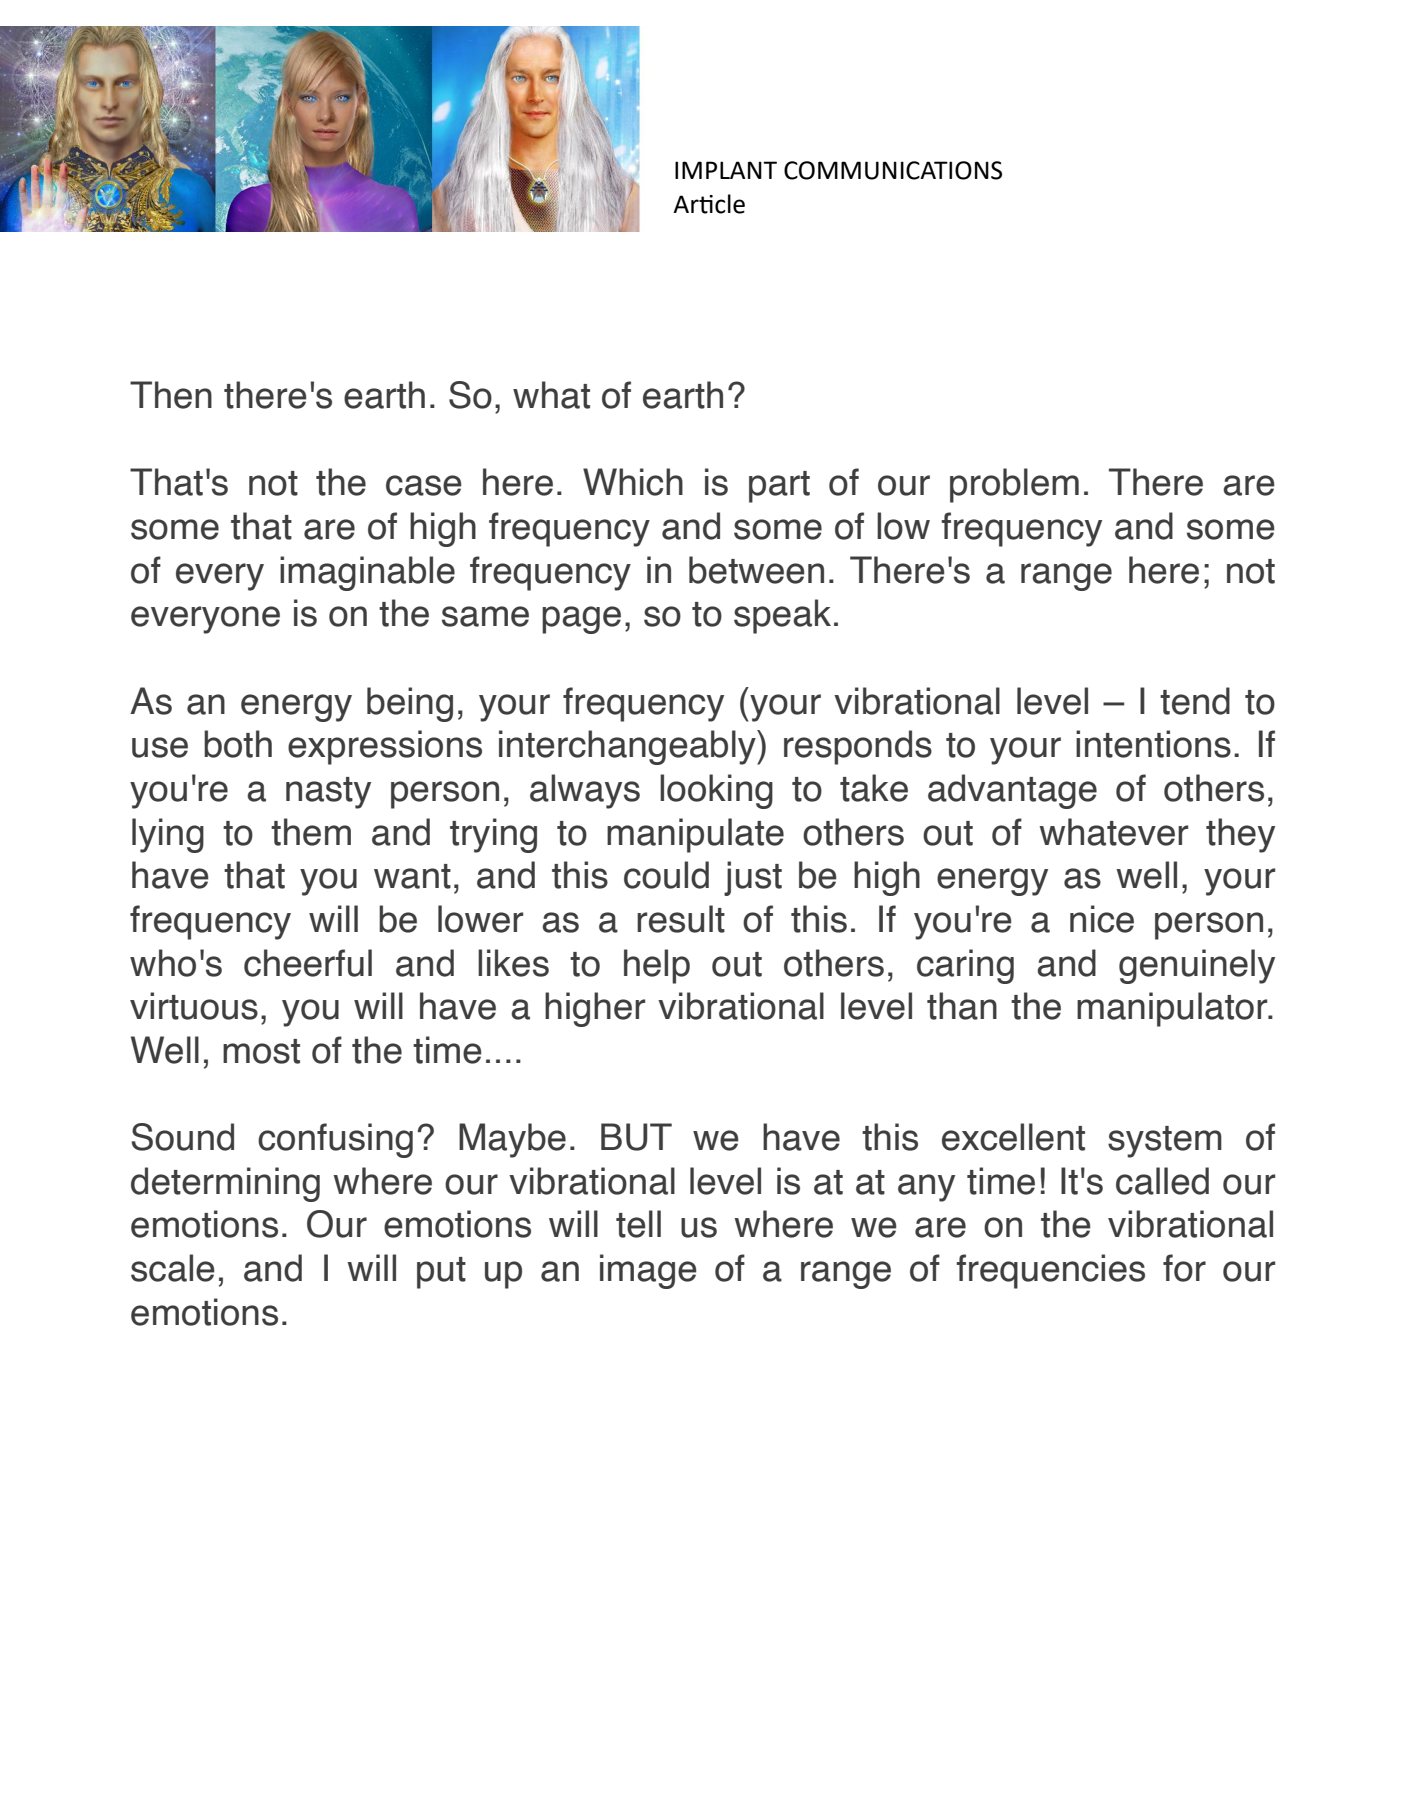  What do you see at coordinates (171, 395) in the document?
I see `Then` at bounding box center [171, 395].
